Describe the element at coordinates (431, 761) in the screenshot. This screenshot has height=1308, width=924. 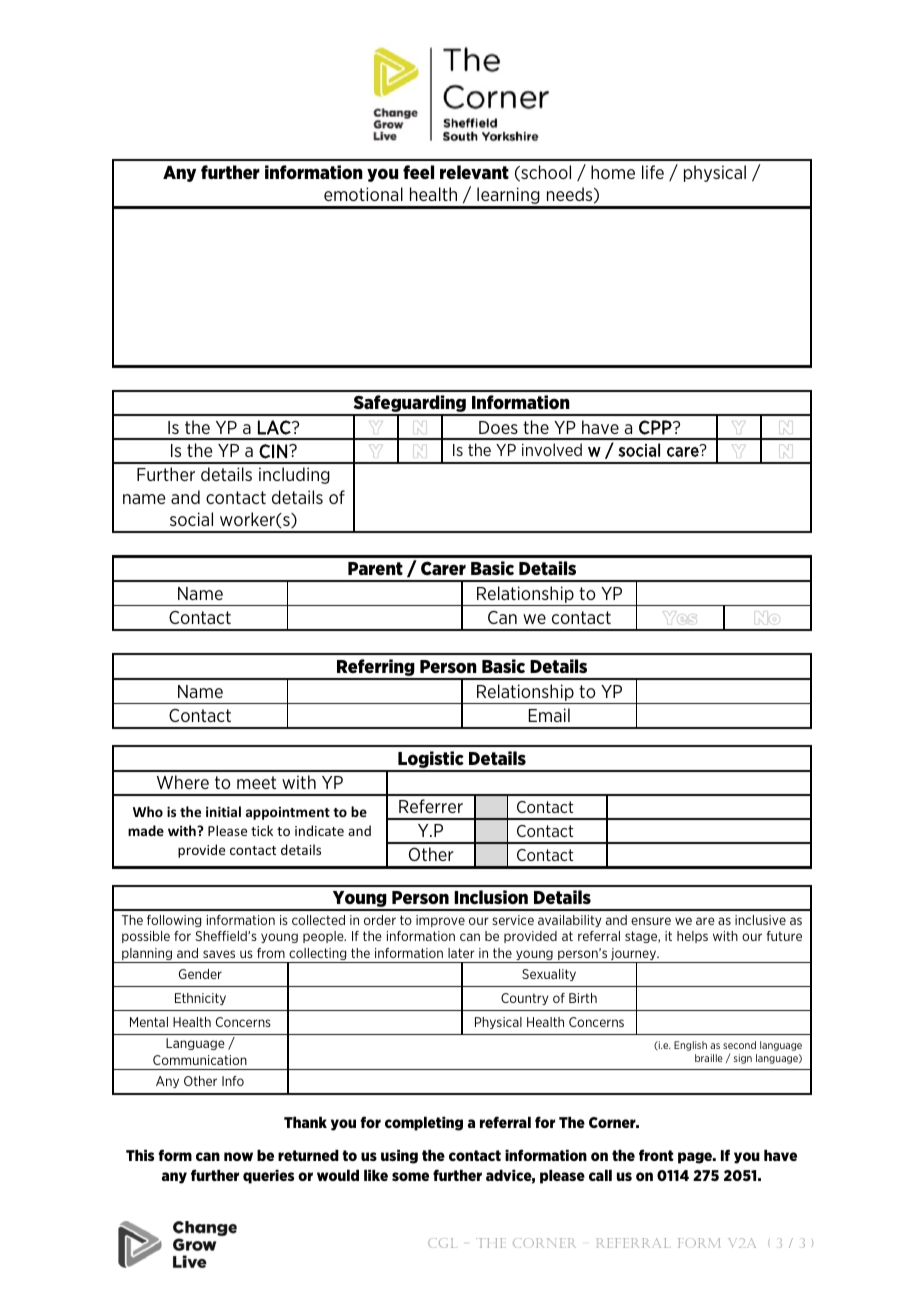
I see `Logistic` at that location.
